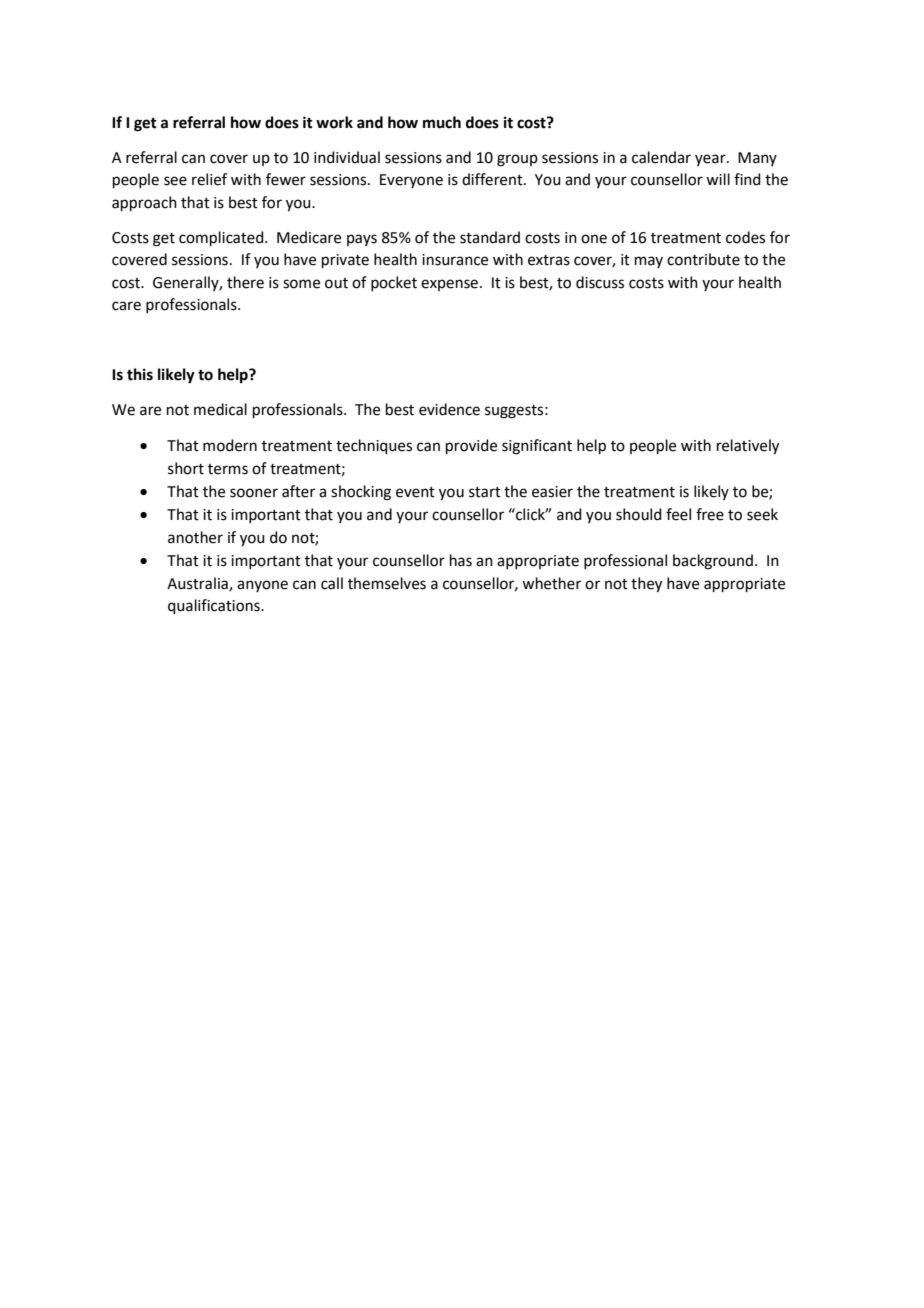 Image resolution: width=924 pixels, height=1308 pixels. What do you see at coordinates (140, 374) in the screenshot?
I see `this` at bounding box center [140, 374].
